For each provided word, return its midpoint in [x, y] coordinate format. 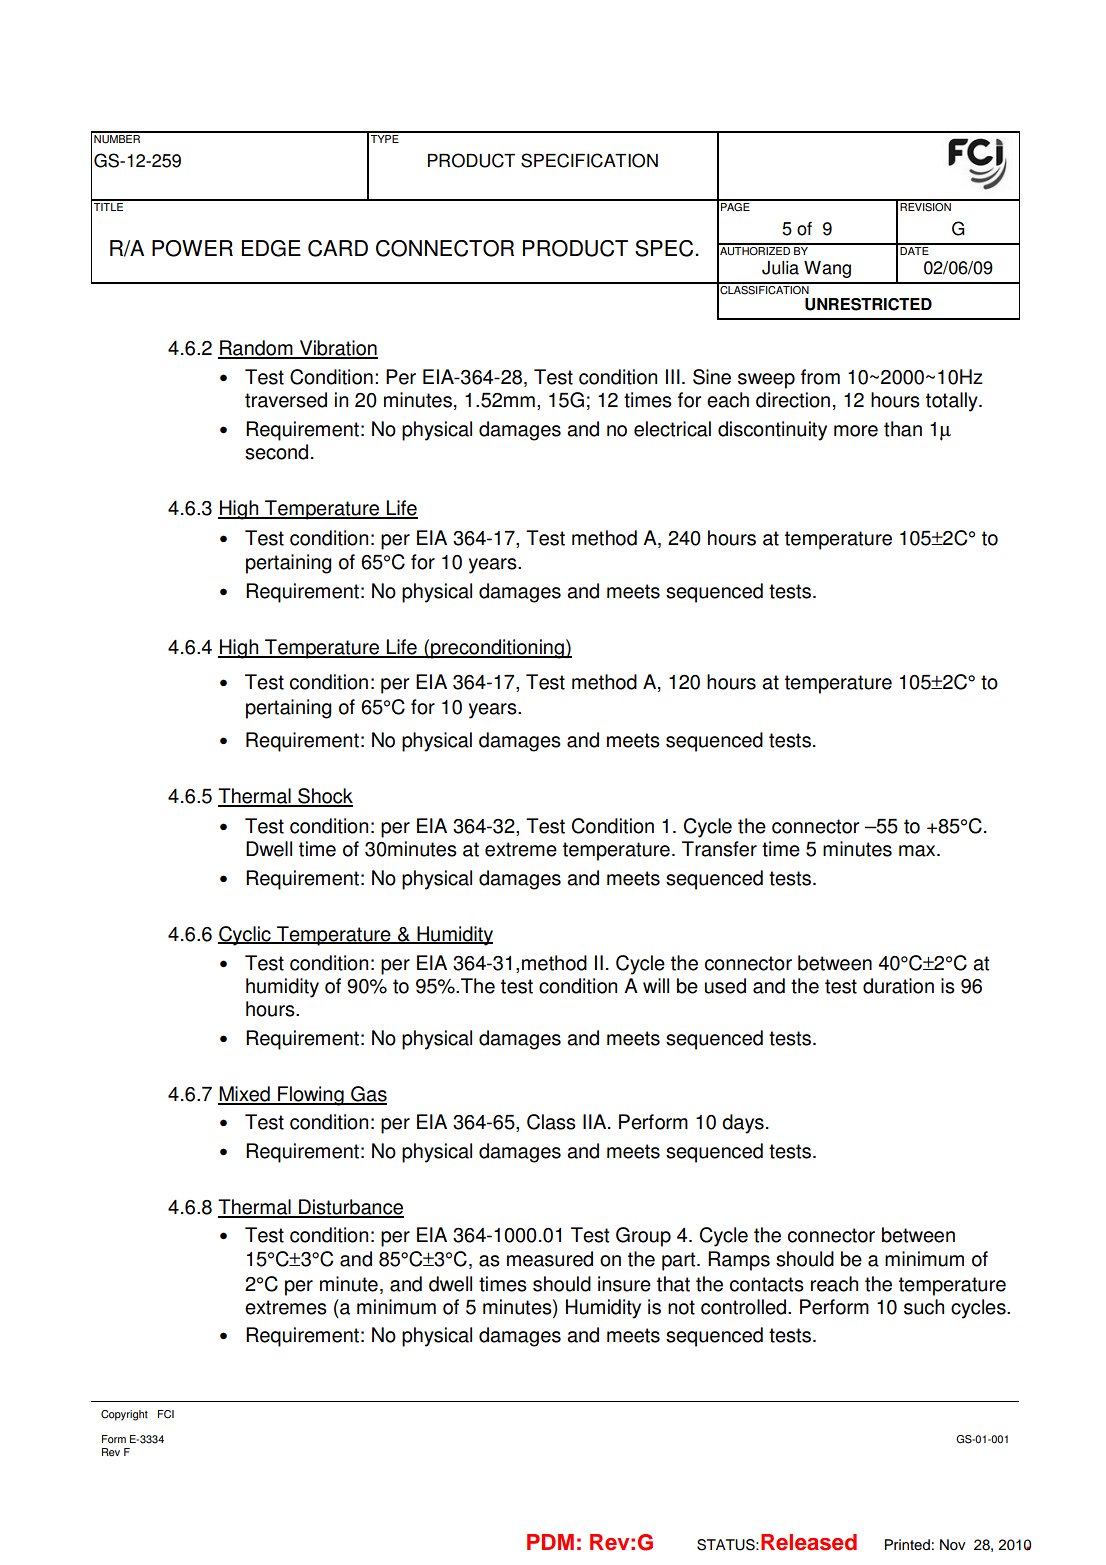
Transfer [719, 849]
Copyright [124, 1415]
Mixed [245, 1095]
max [918, 851]
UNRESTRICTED [868, 304]
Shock [324, 797]
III [673, 376]
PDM [550, 1542]
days [743, 1124]
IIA [596, 1121]
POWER [192, 248]
